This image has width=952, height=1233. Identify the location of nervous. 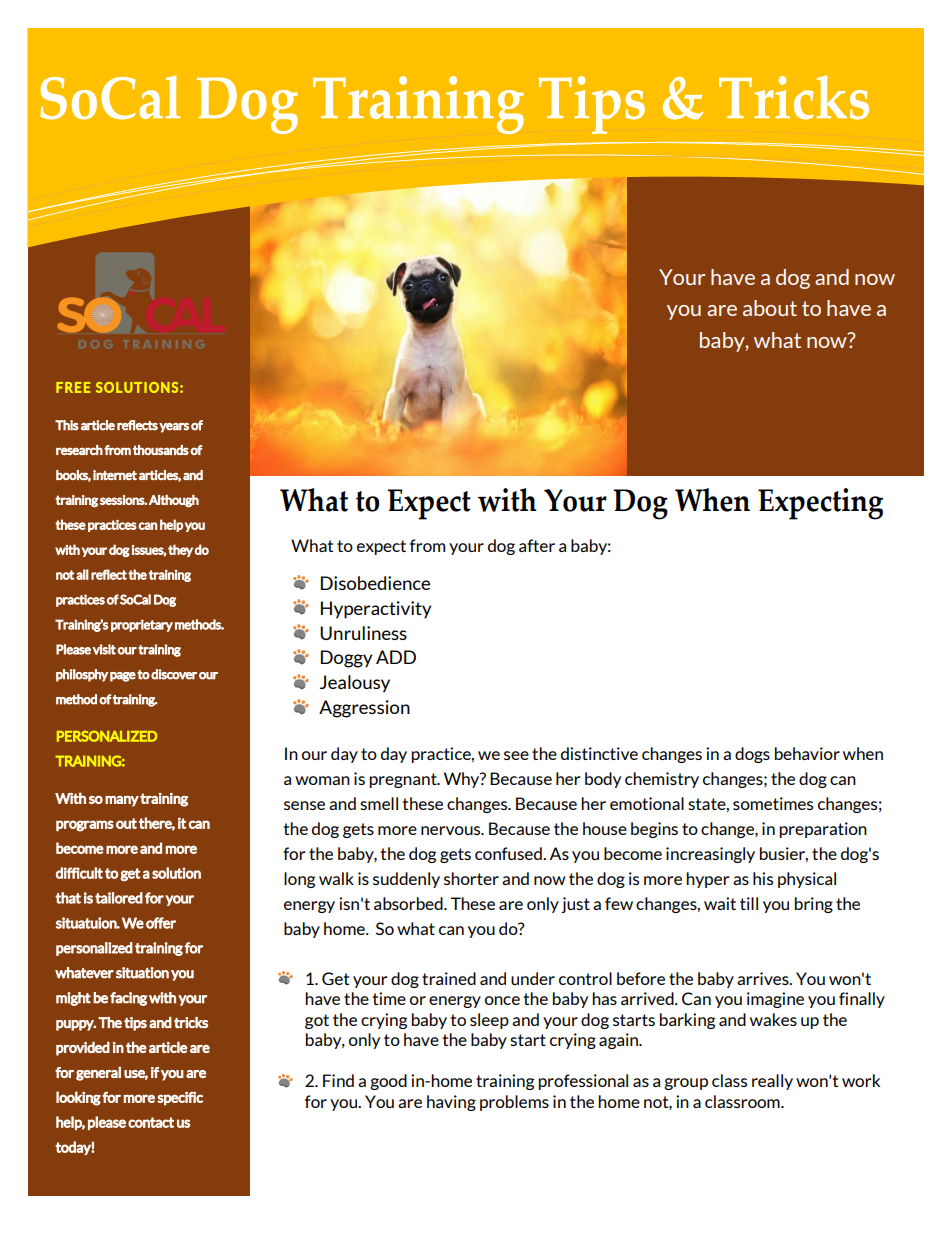
(452, 830).
